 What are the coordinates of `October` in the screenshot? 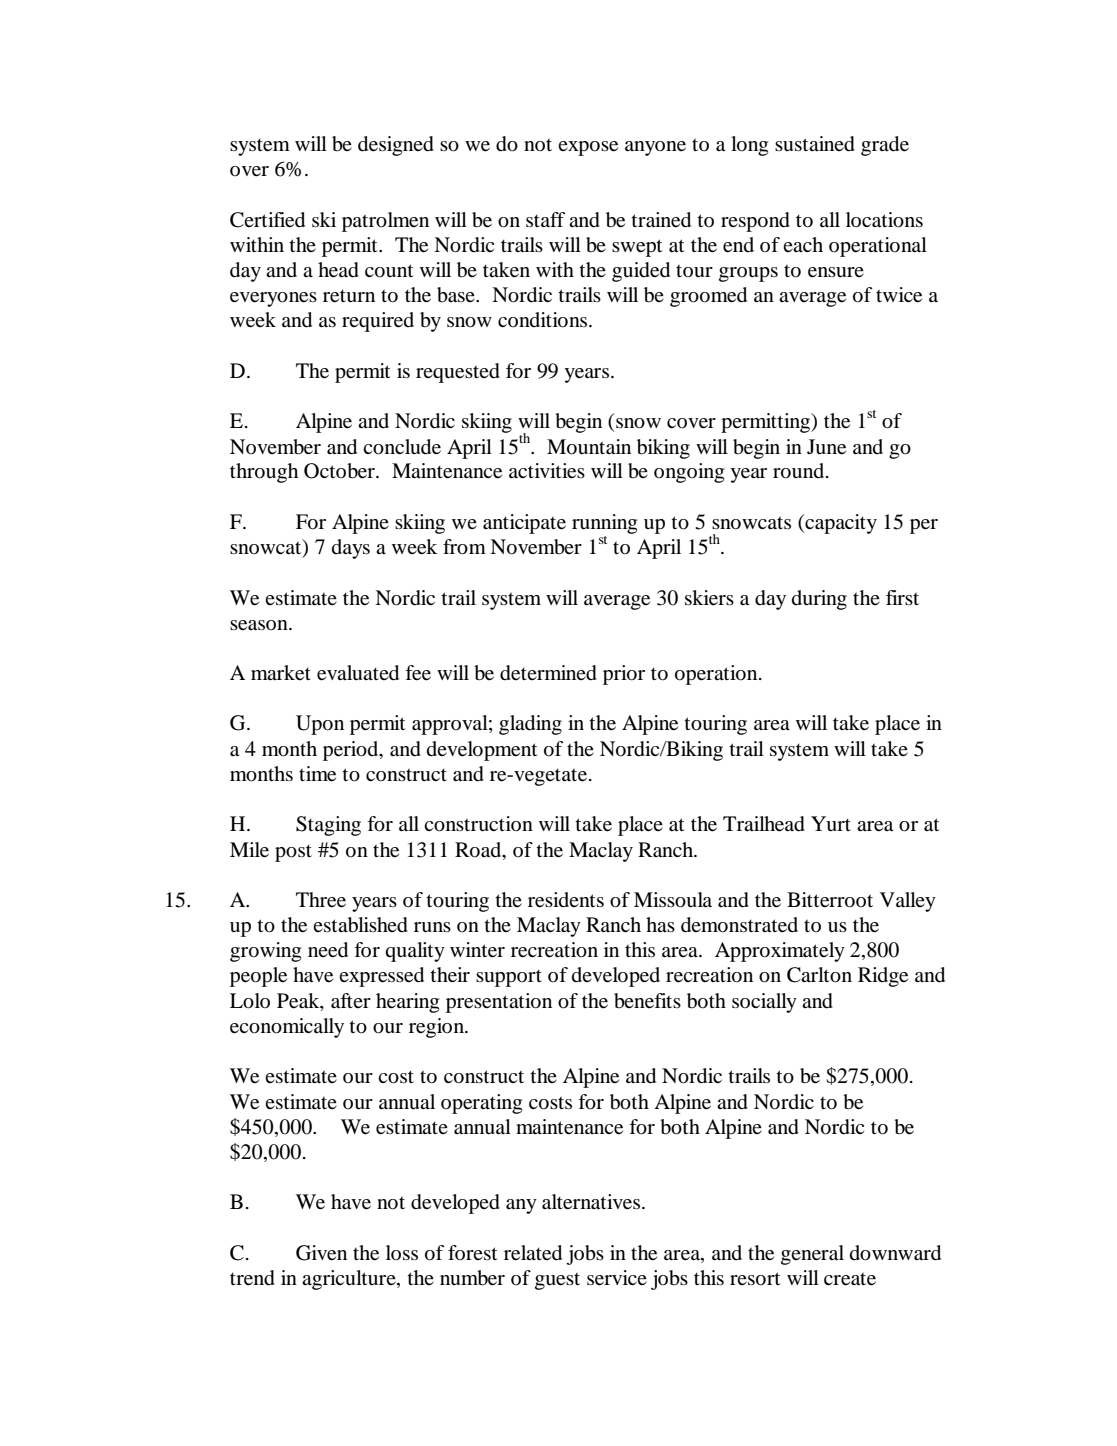 It's located at (340, 471).
